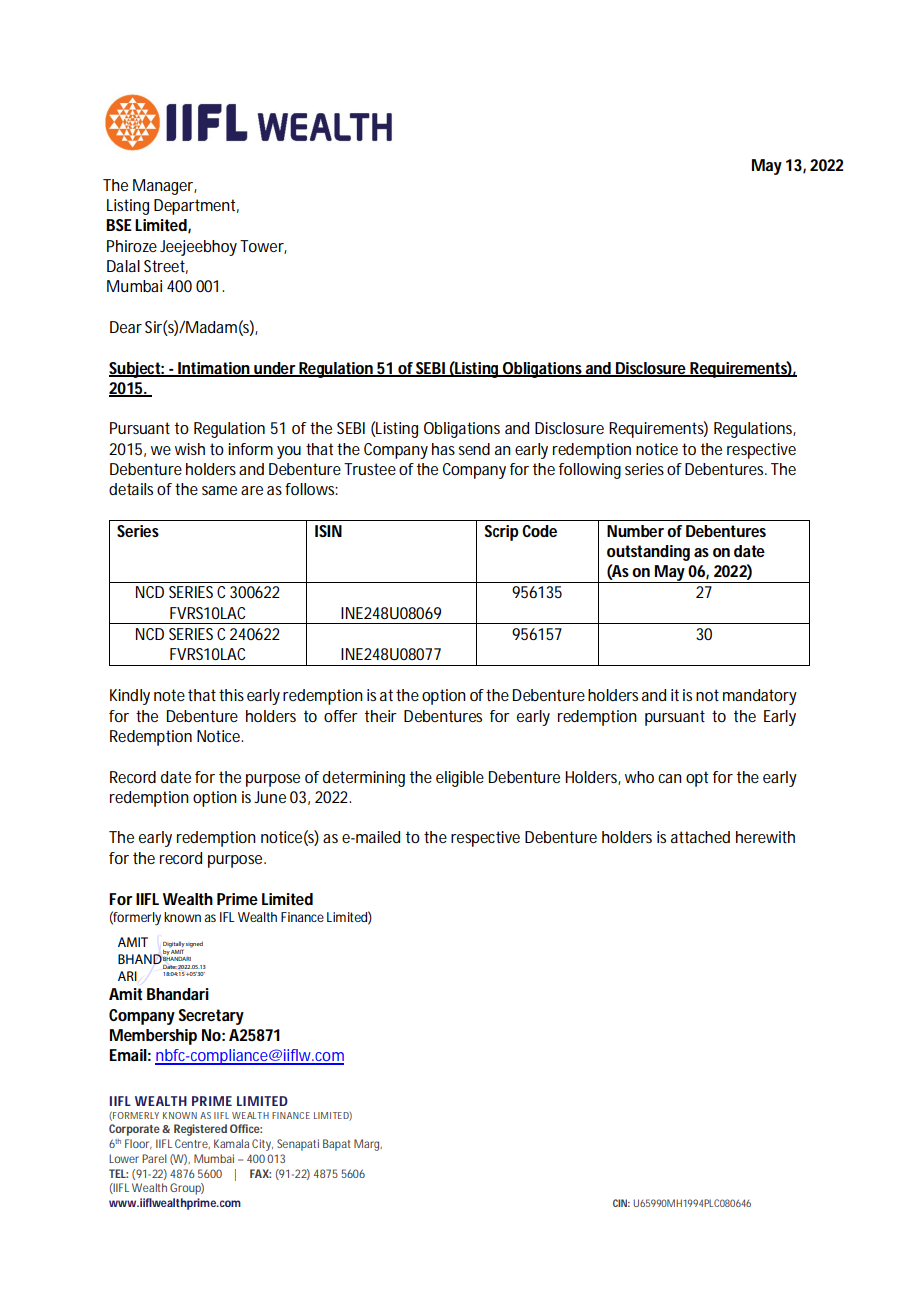 This image has height=1308, width=924. What do you see at coordinates (263, 247) in the image?
I see `Tower` at bounding box center [263, 247].
